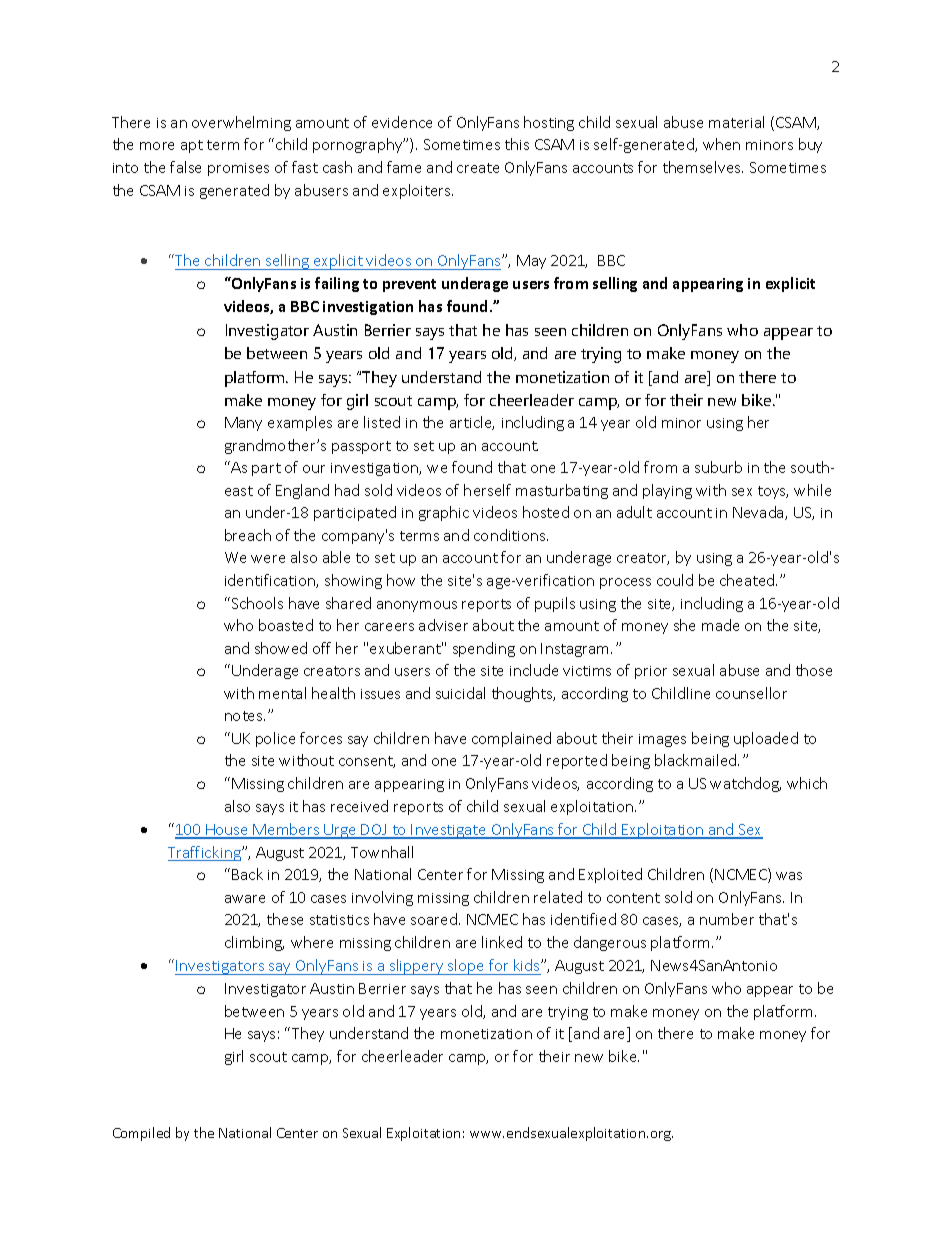 The height and width of the screenshot is (1233, 952). What do you see at coordinates (478, 168) in the screenshot?
I see `create` at bounding box center [478, 168].
